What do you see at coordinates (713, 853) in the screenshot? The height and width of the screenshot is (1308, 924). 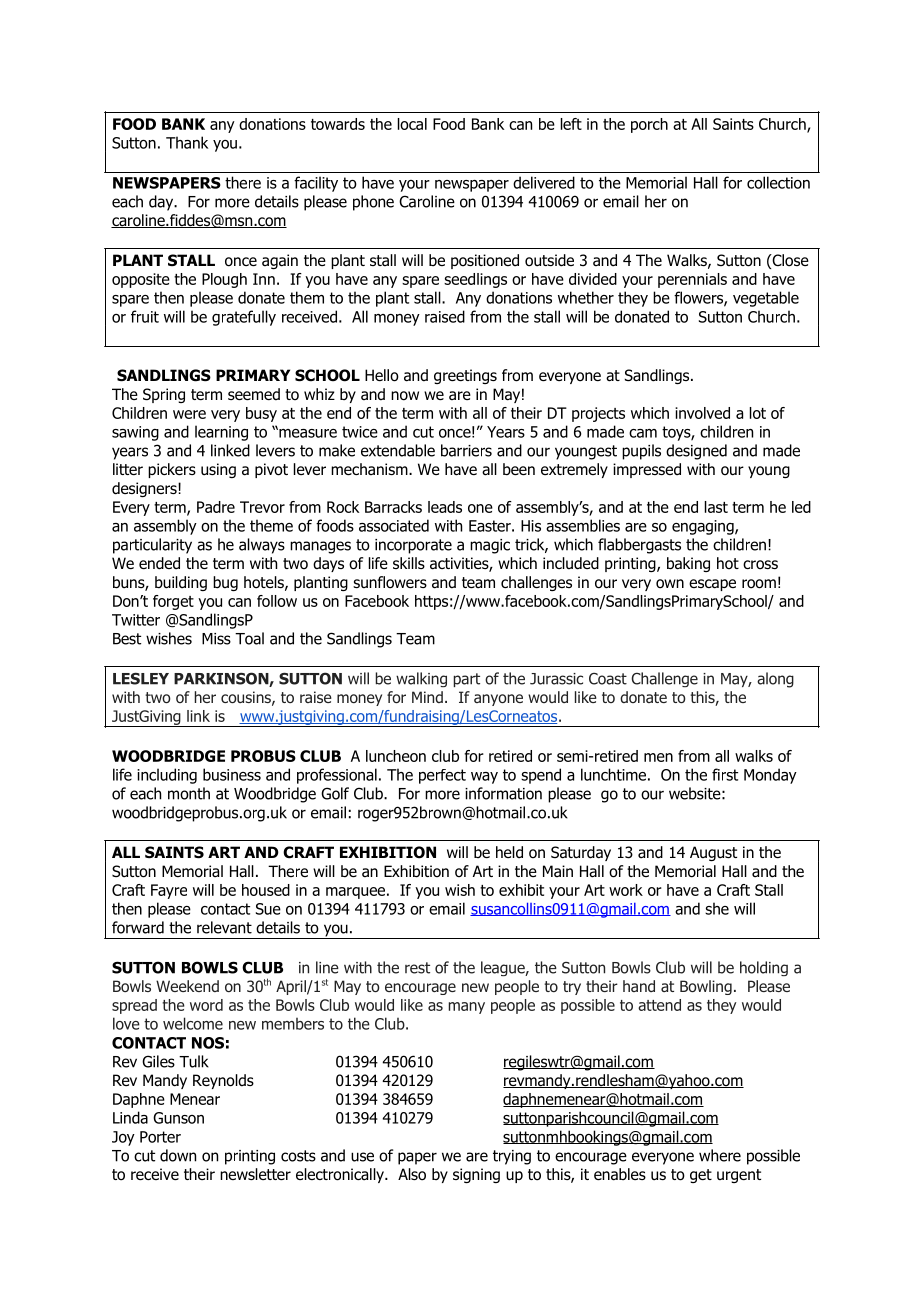 I see `August` at bounding box center [713, 853].
